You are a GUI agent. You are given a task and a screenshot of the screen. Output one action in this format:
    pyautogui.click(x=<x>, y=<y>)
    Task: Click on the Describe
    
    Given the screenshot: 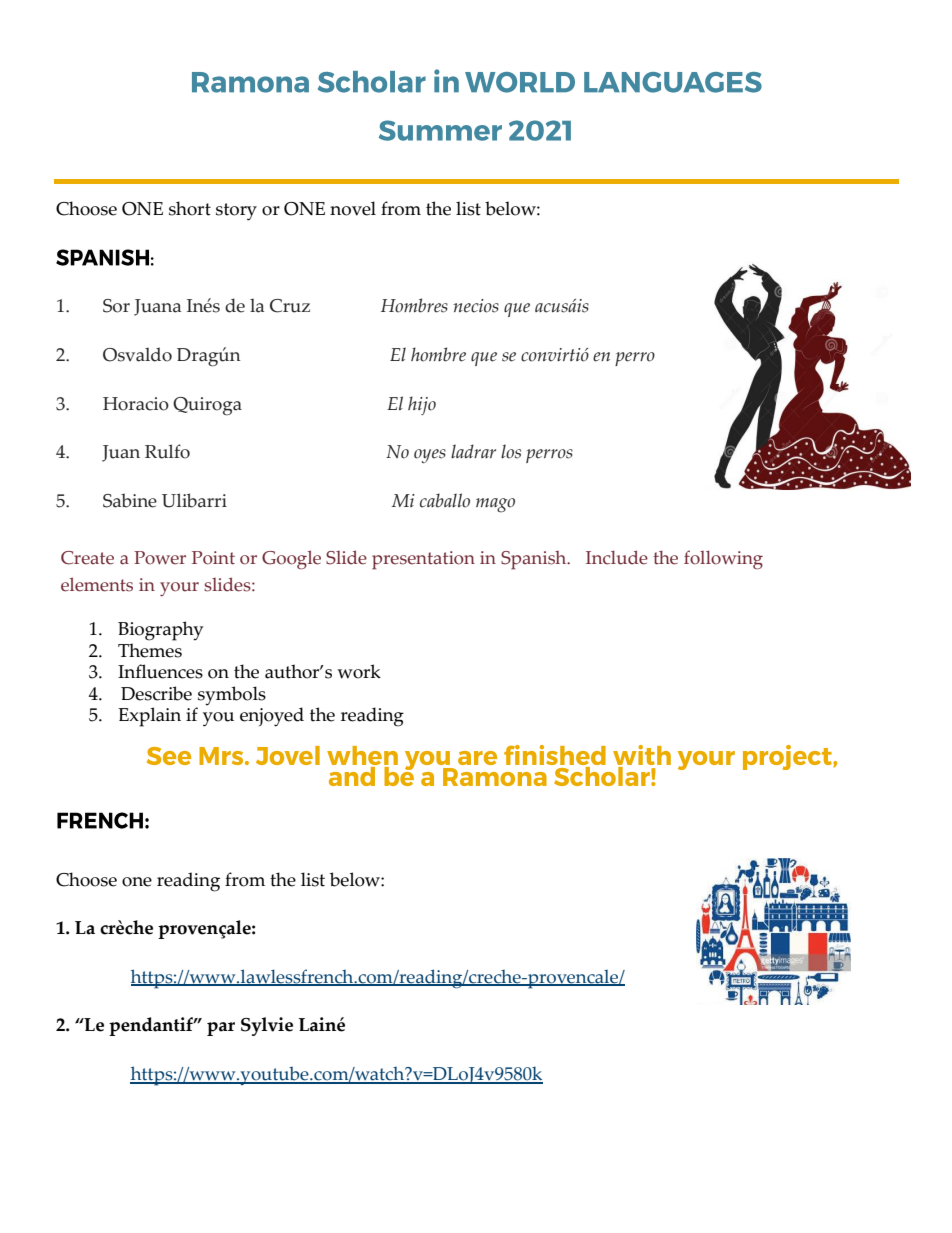 What is the action you would take?
    pyautogui.click(x=156, y=693)
